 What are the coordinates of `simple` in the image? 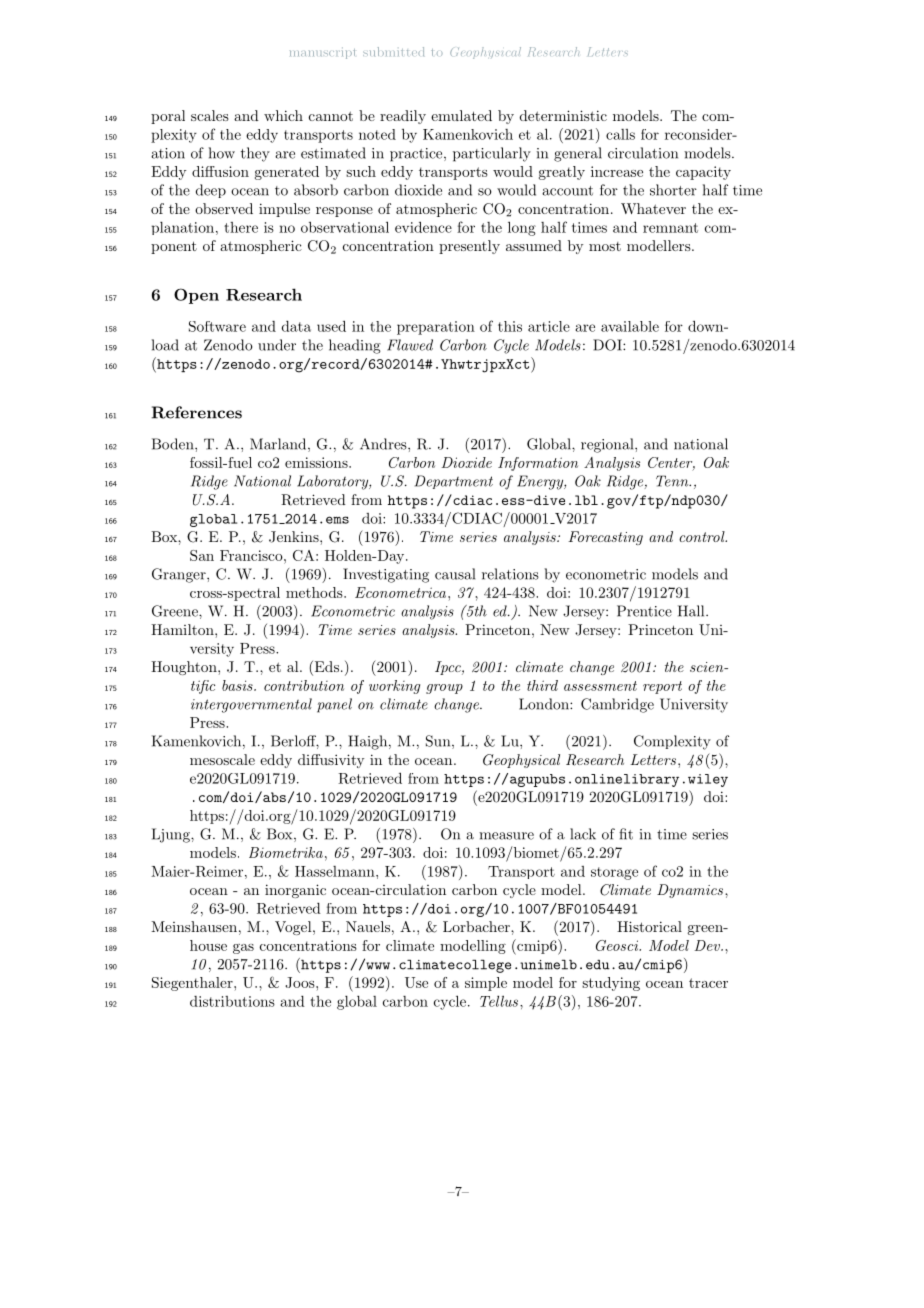 It's located at (486, 984).
